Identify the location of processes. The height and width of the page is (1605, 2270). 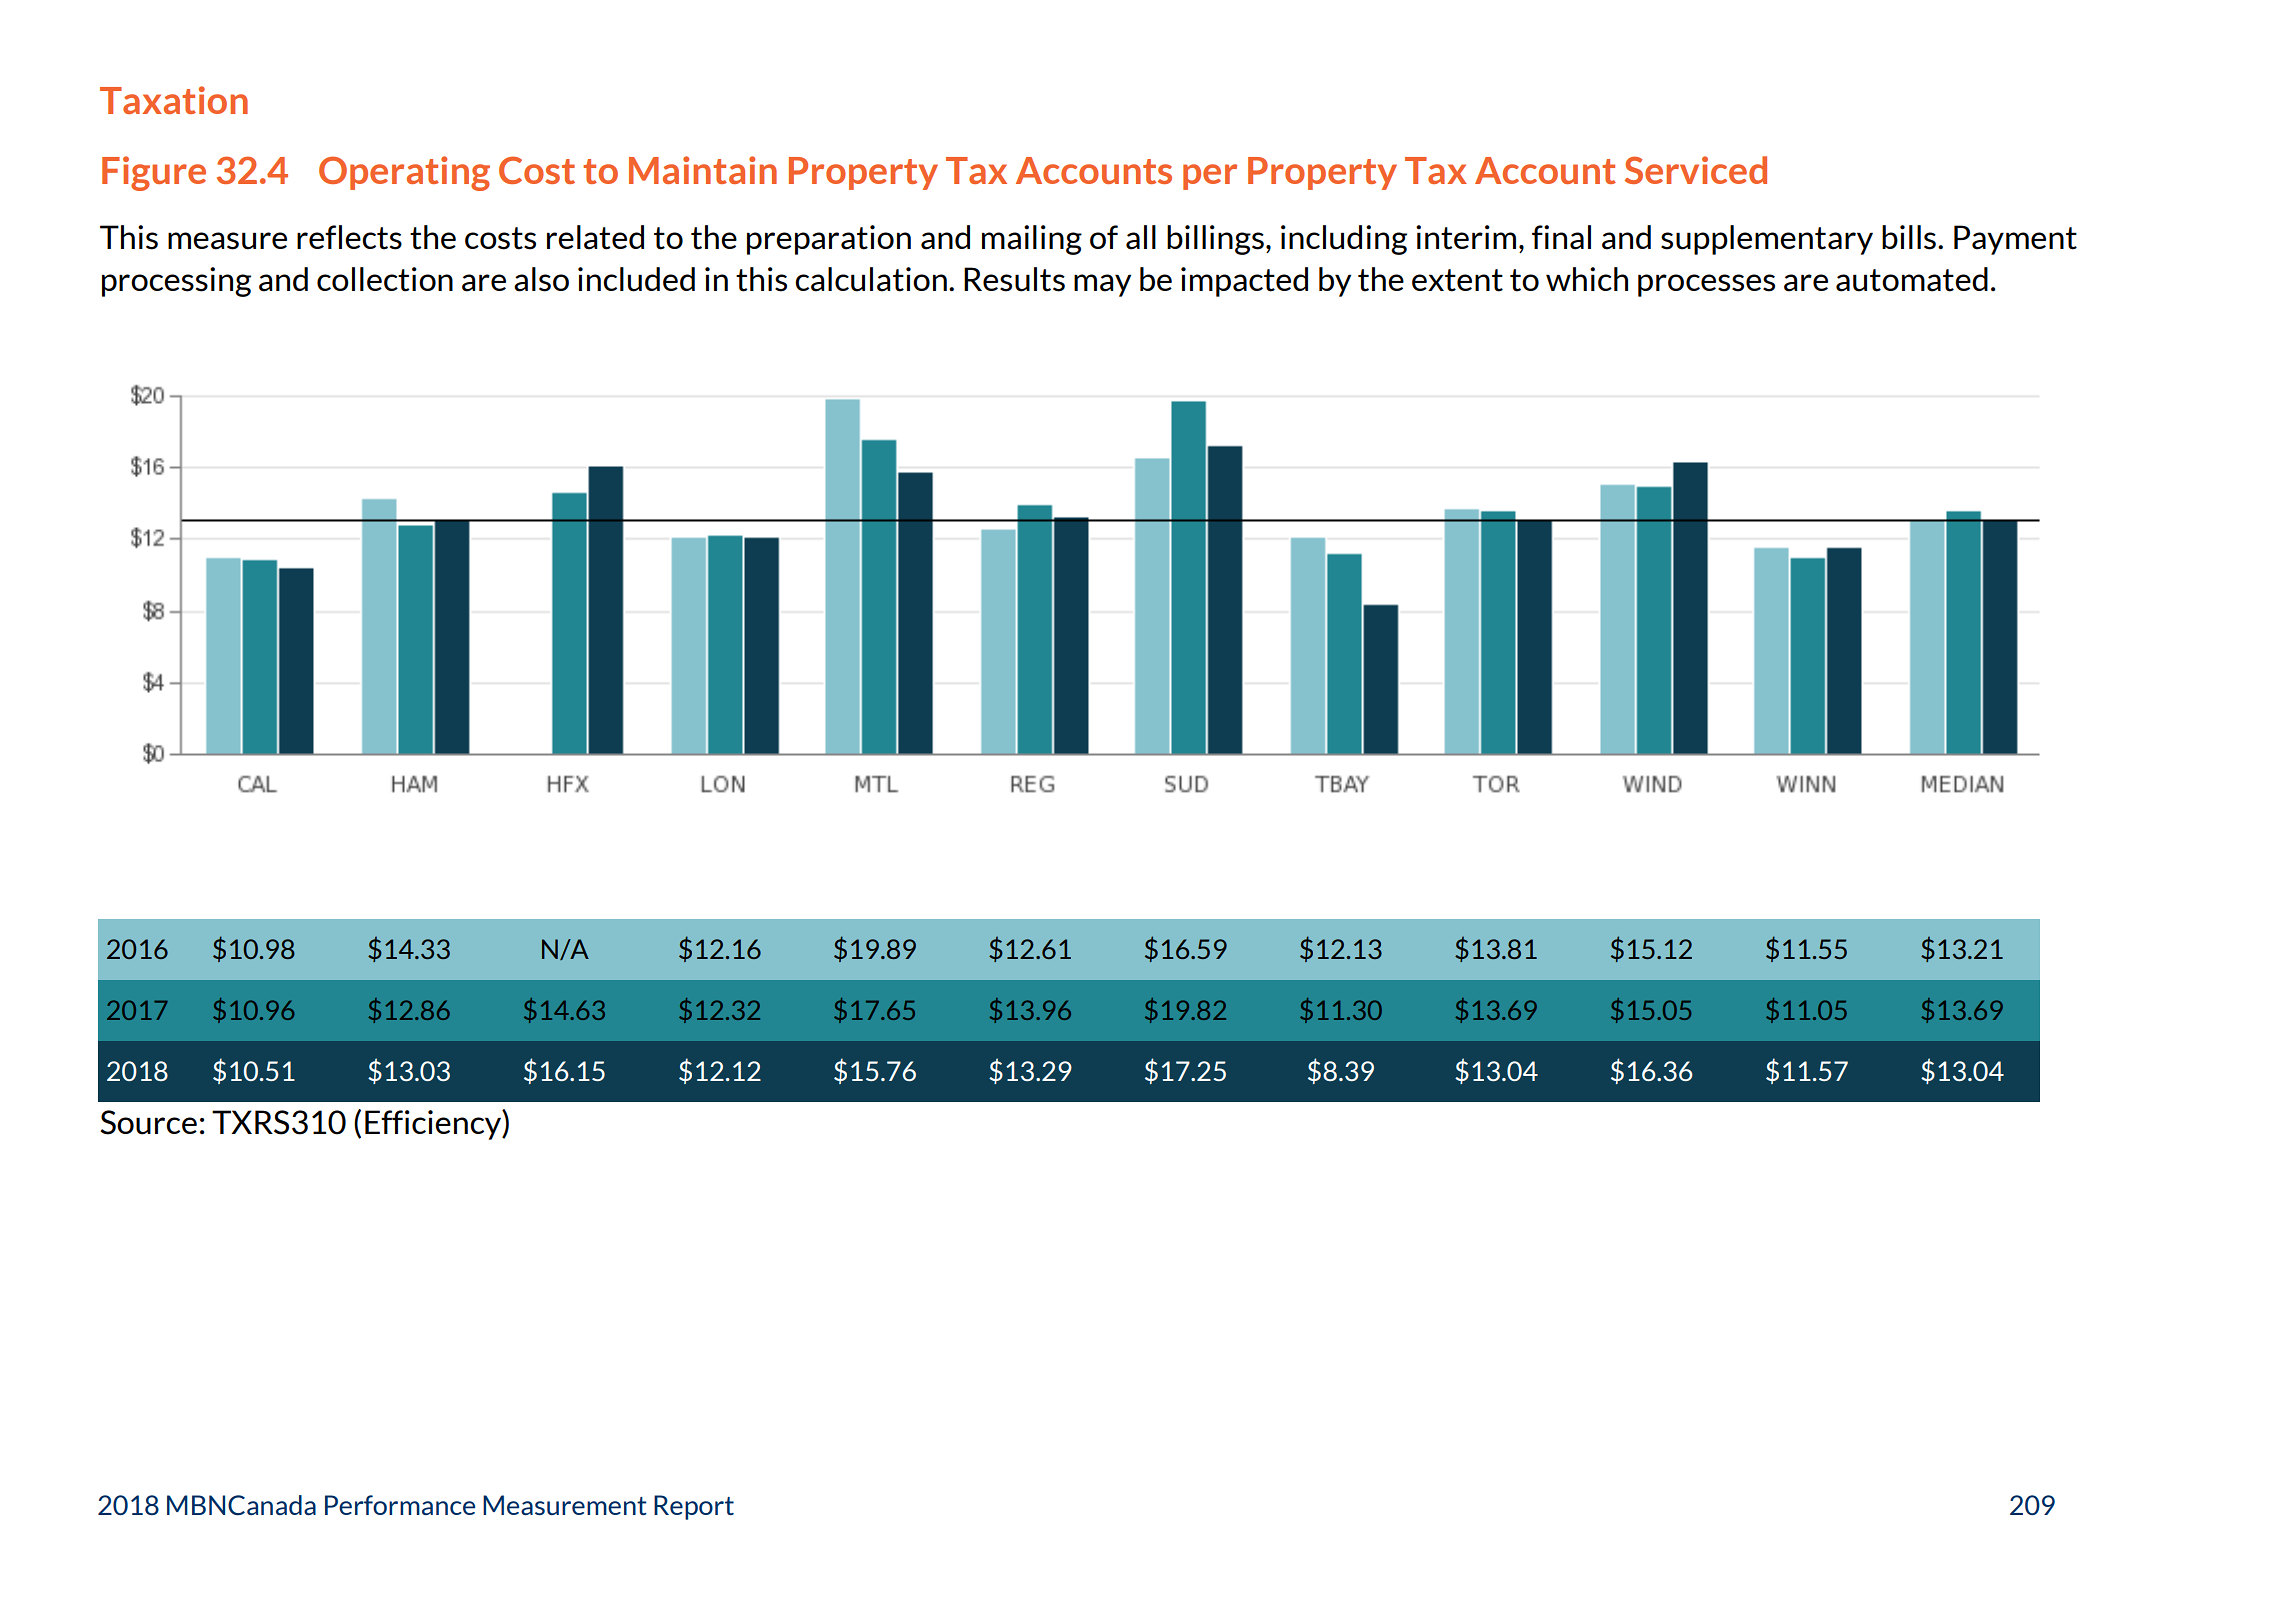
(1706, 285).
